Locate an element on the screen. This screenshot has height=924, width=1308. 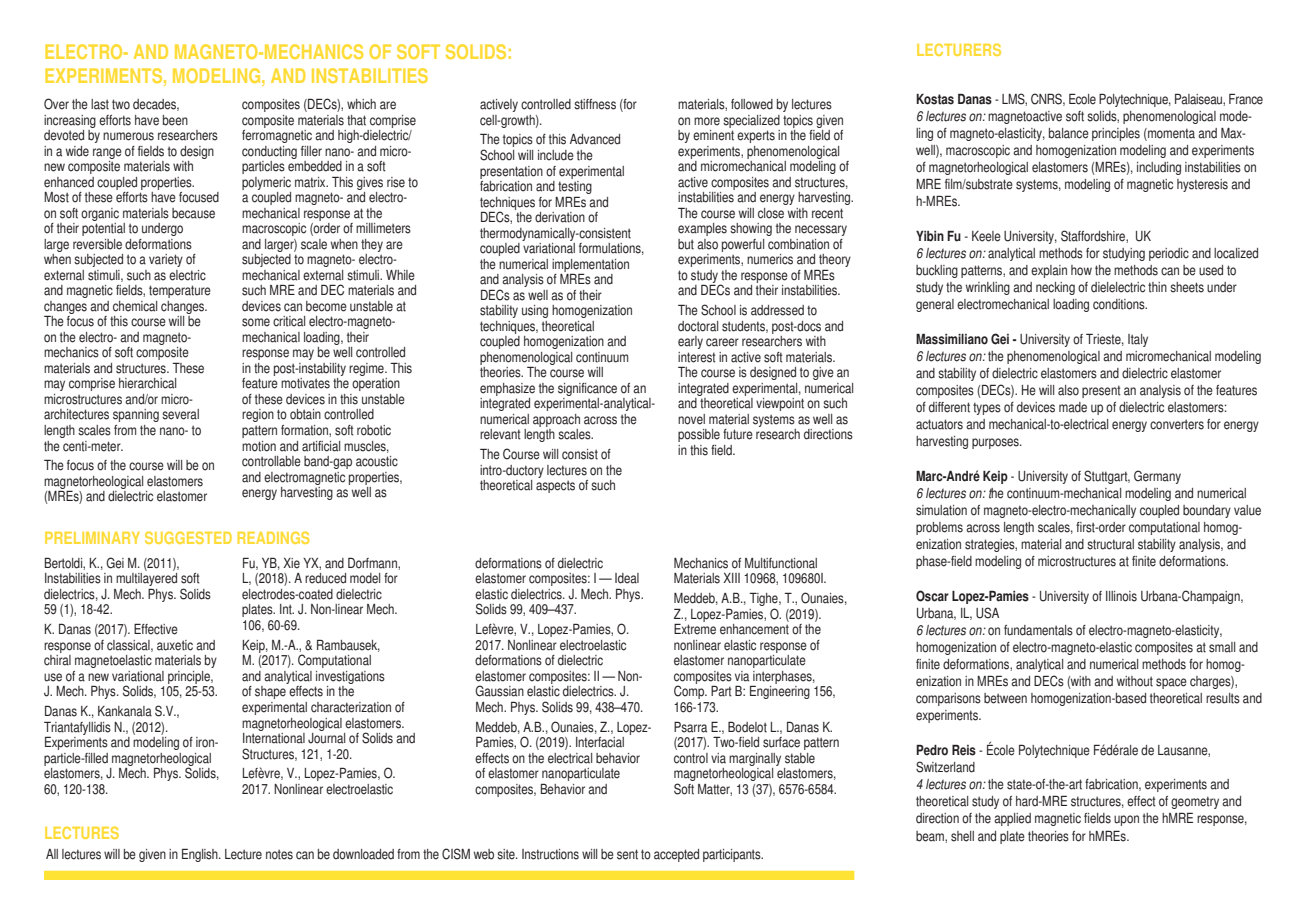
Extreme is located at coordinates (695, 629).
